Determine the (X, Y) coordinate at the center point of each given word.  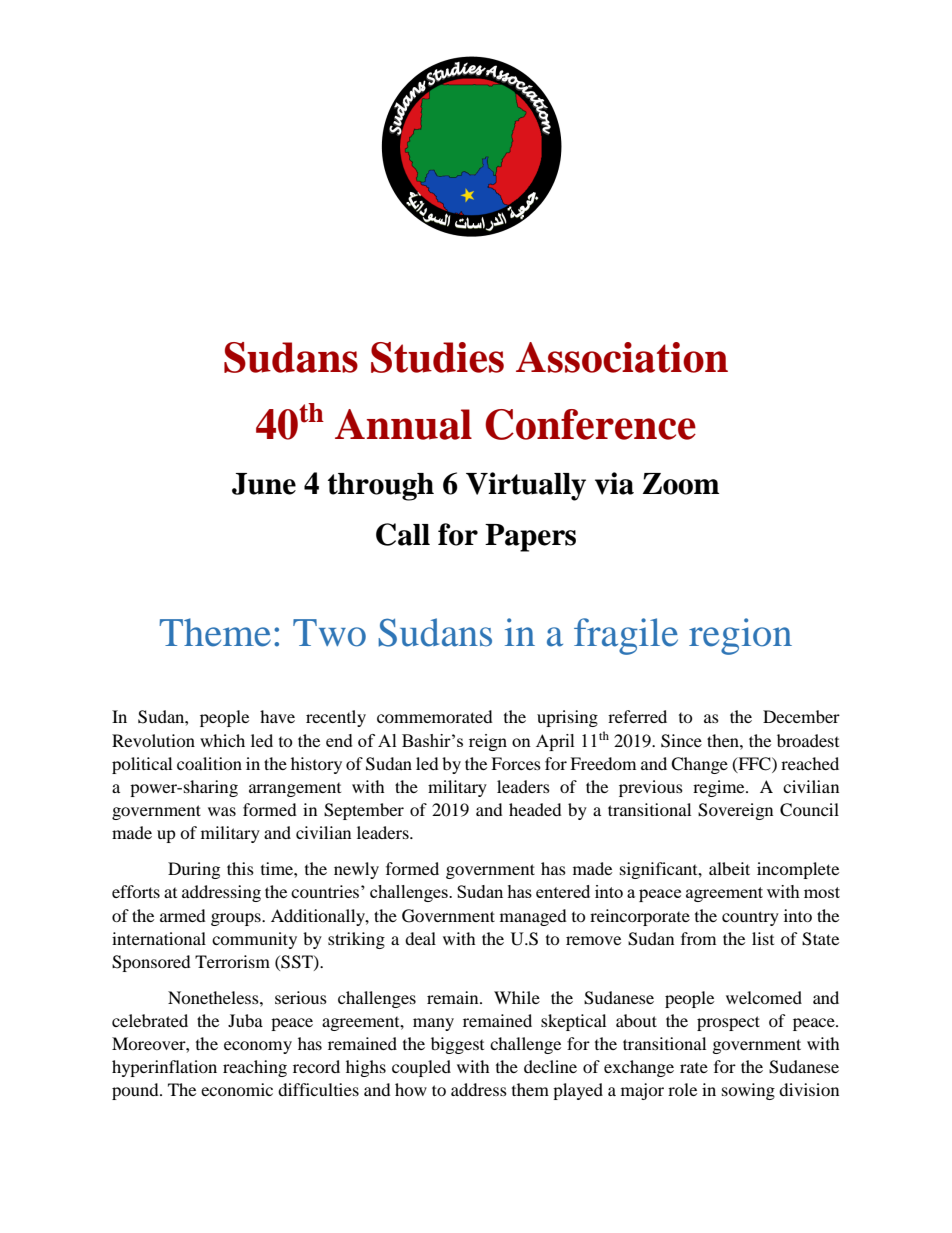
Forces (516, 763)
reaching (255, 1068)
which (222, 740)
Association (622, 357)
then (724, 740)
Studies (437, 357)
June (264, 484)
